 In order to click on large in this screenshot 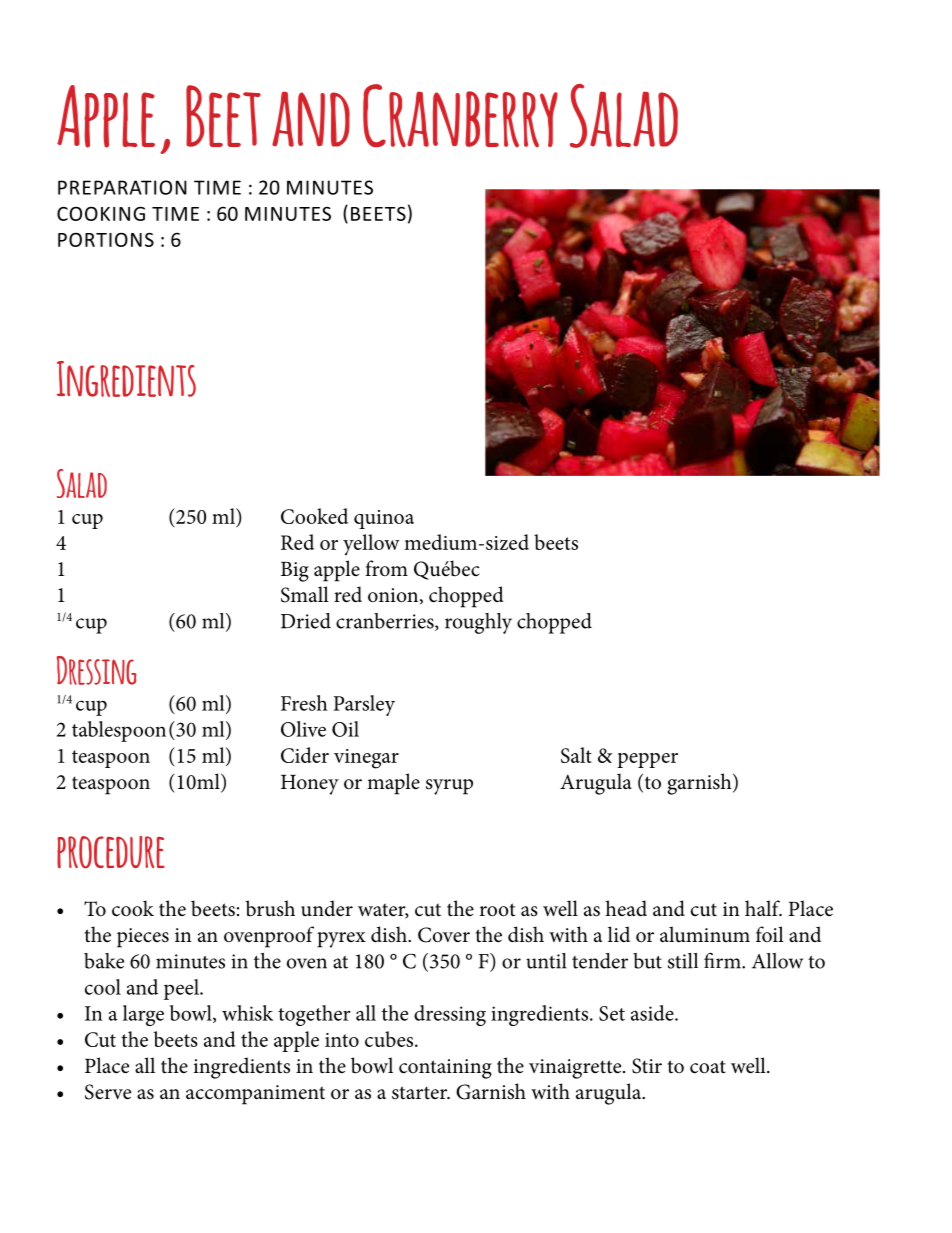, I will do `click(143, 1015)`.
